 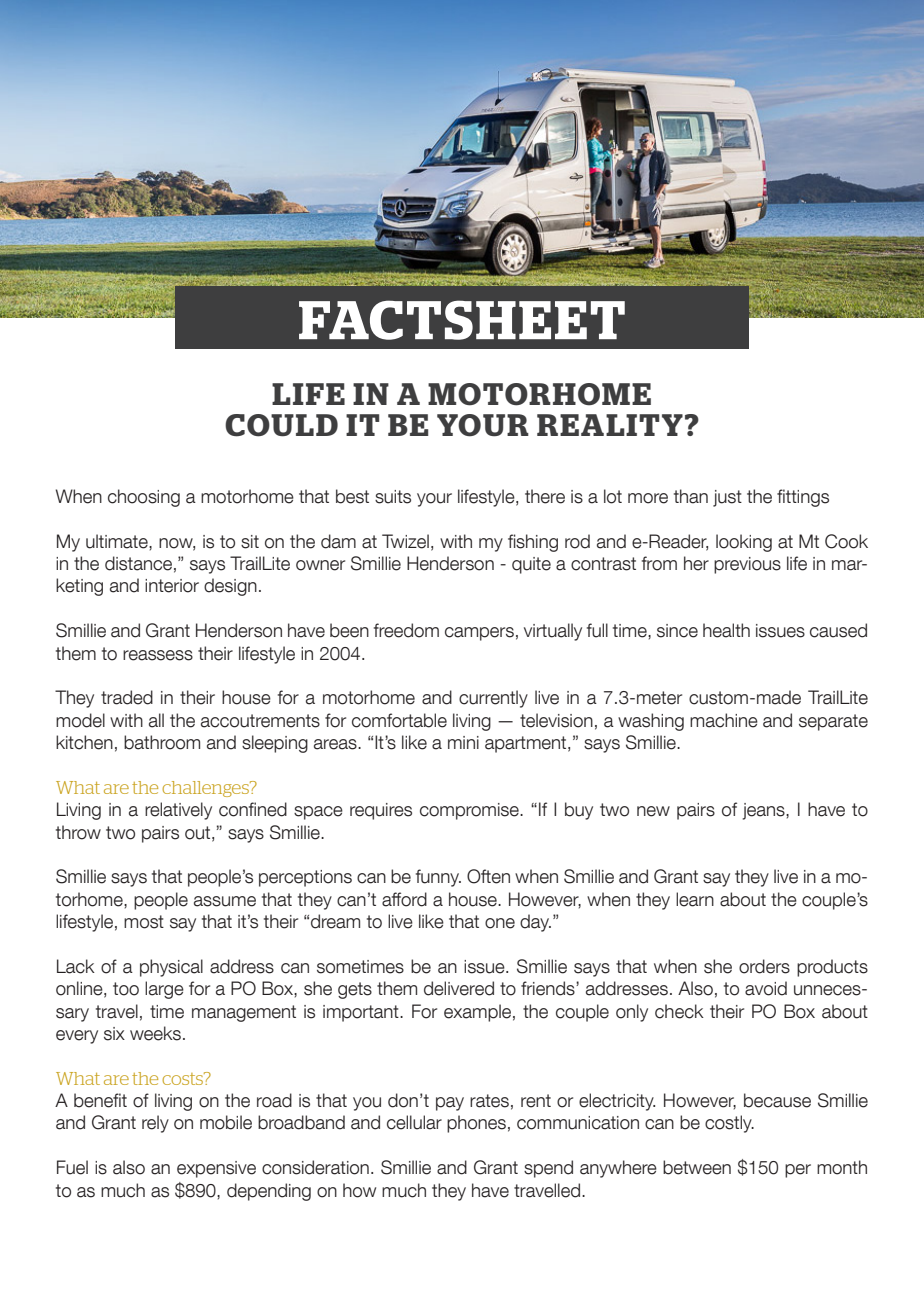 What do you see at coordinates (144, 922) in the screenshot?
I see `most` at bounding box center [144, 922].
